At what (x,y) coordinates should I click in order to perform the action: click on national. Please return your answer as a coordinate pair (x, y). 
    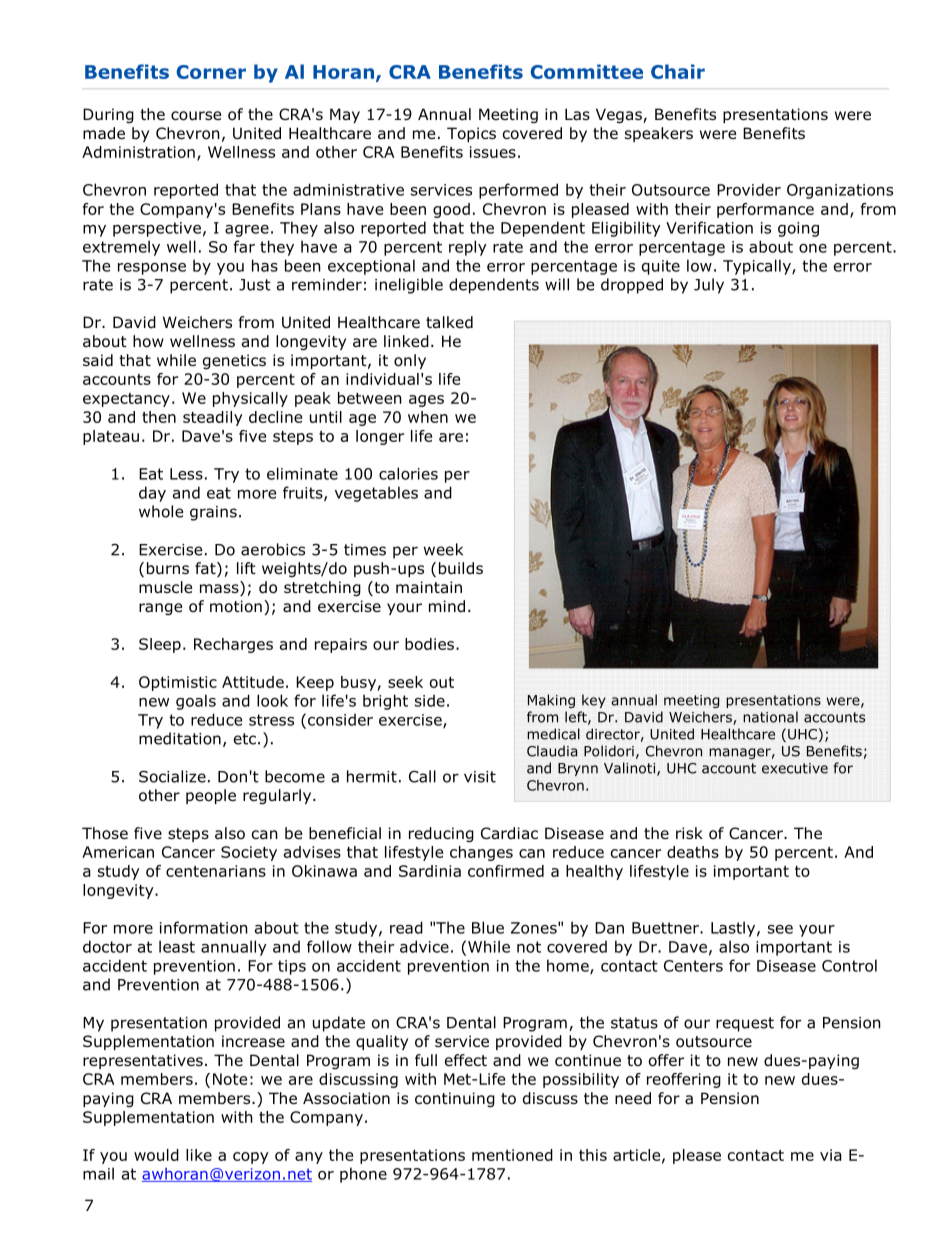
    Looking at the image, I should click on (770, 717).
